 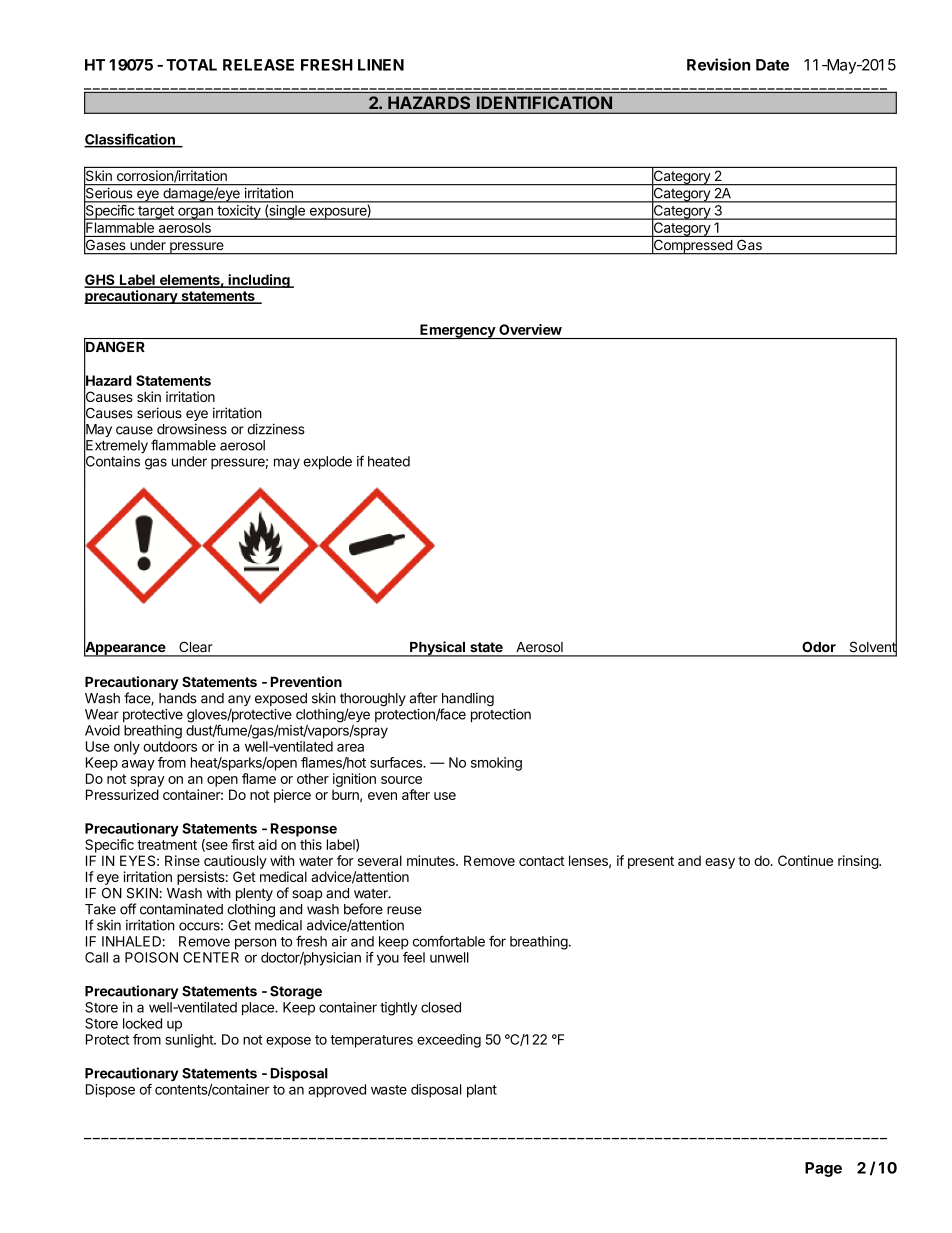 What do you see at coordinates (530, 329) in the document?
I see `Overview` at bounding box center [530, 329].
